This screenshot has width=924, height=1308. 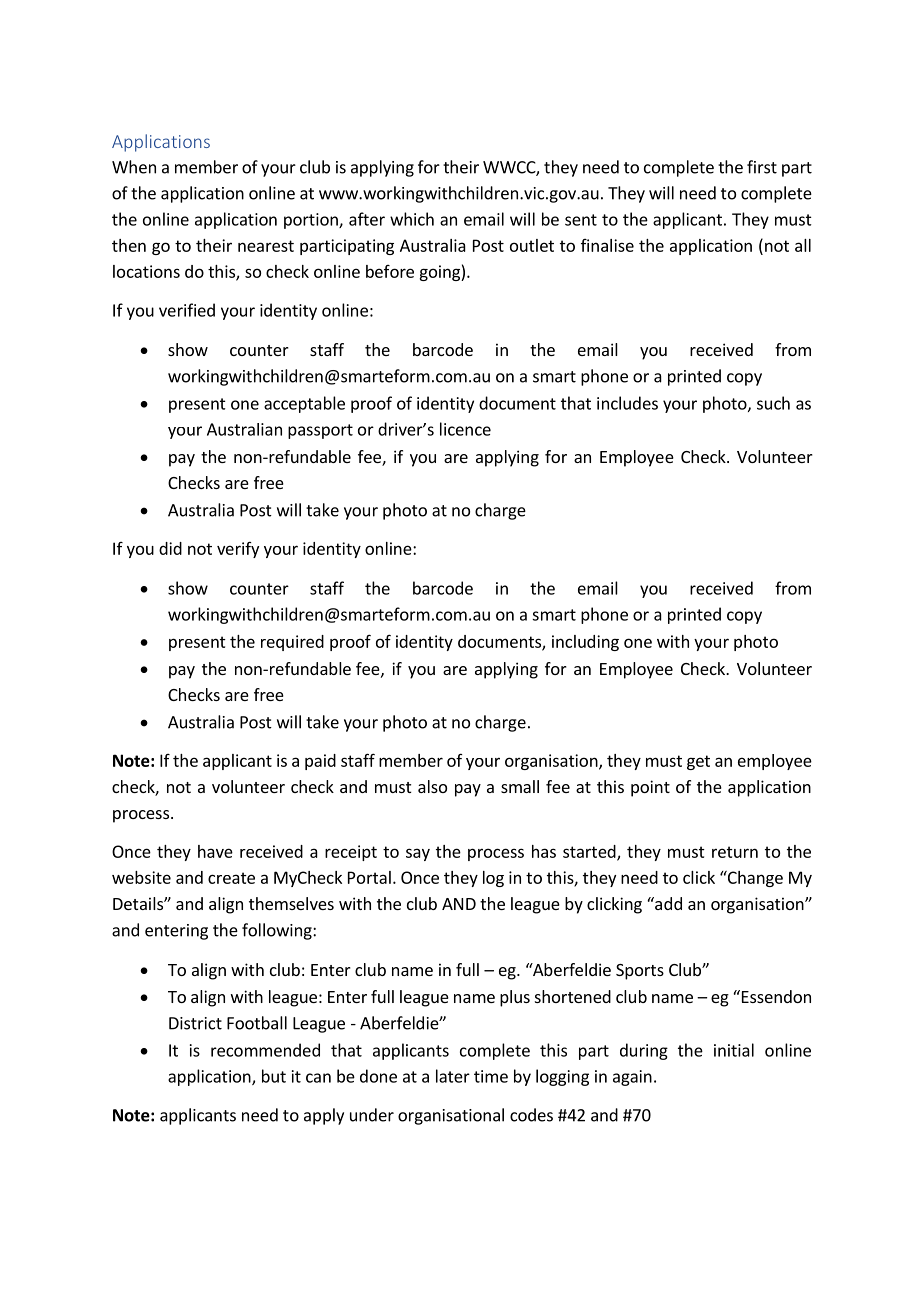 I want to click on have, so click(x=215, y=851).
